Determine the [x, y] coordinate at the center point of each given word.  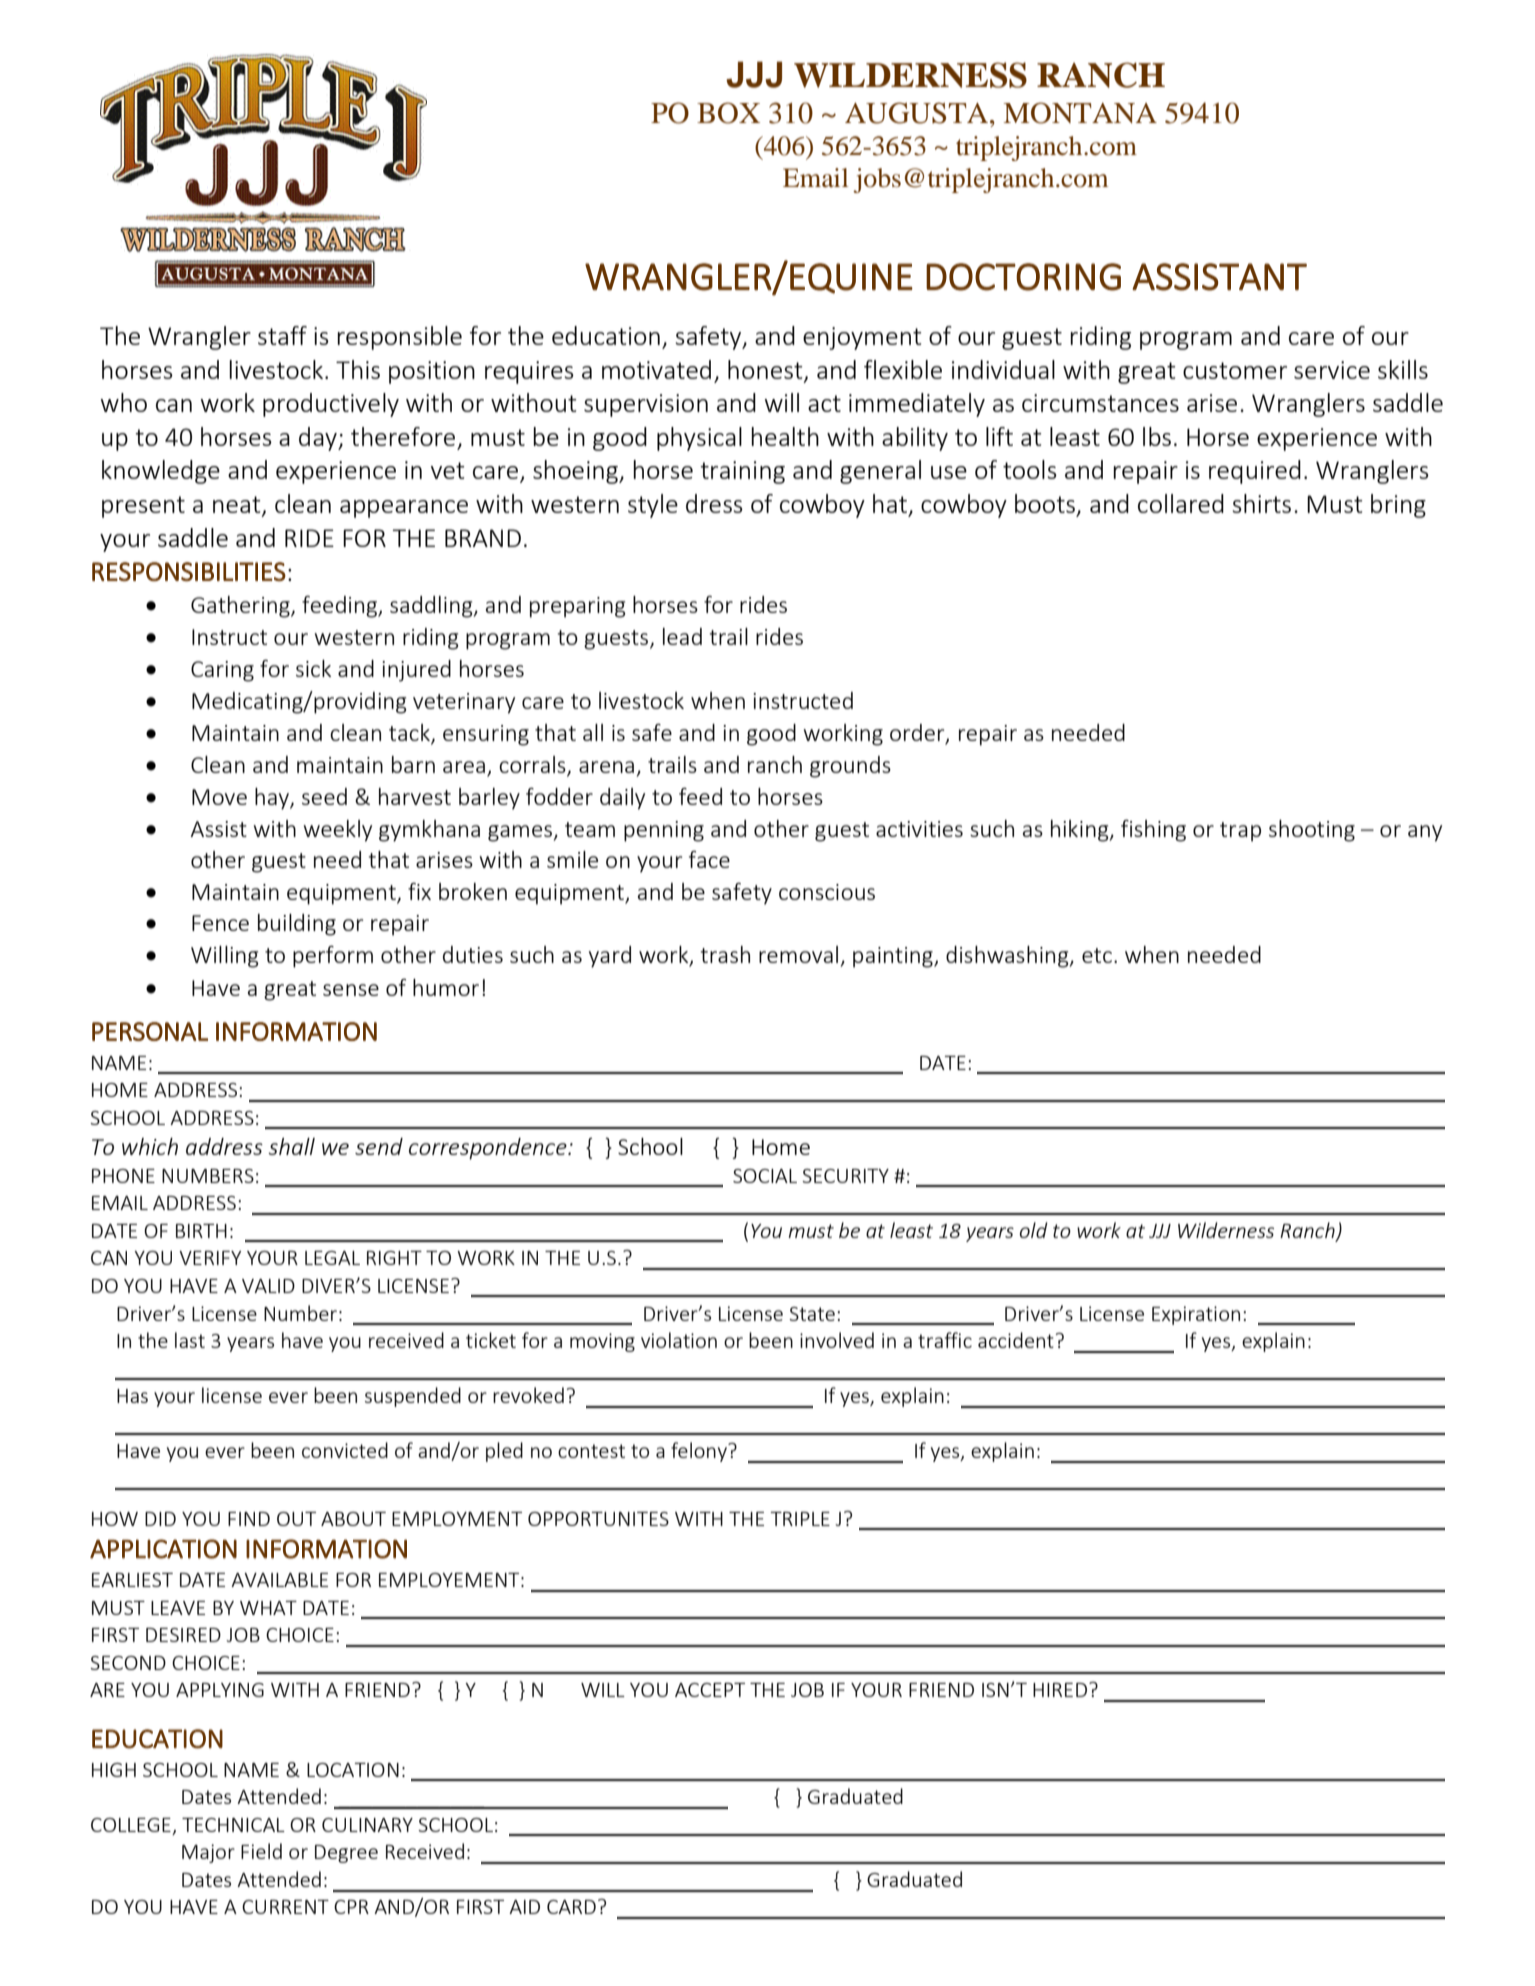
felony [700, 1452]
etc [1098, 955]
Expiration [1196, 1315]
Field [261, 1851]
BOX [728, 113]
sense [351, 990]
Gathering [241, 607]
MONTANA [1080, 113]
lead [682, 636]
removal [798, 954]
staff [282, 335]
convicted [345, 1450]
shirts [1261, 503]
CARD [571, 1907]
